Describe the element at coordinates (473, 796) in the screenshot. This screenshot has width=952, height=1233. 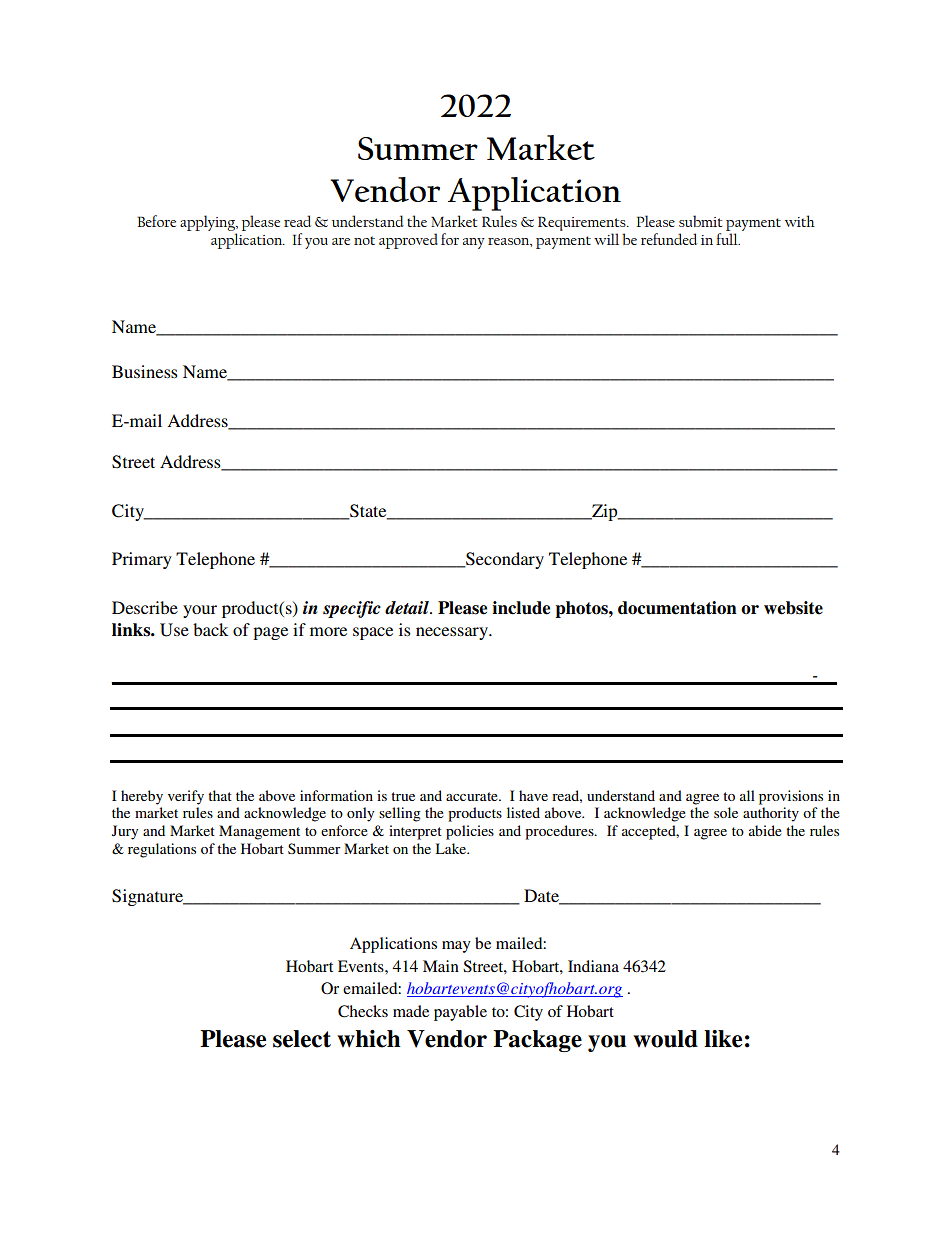
I see `accurate` at that location.
